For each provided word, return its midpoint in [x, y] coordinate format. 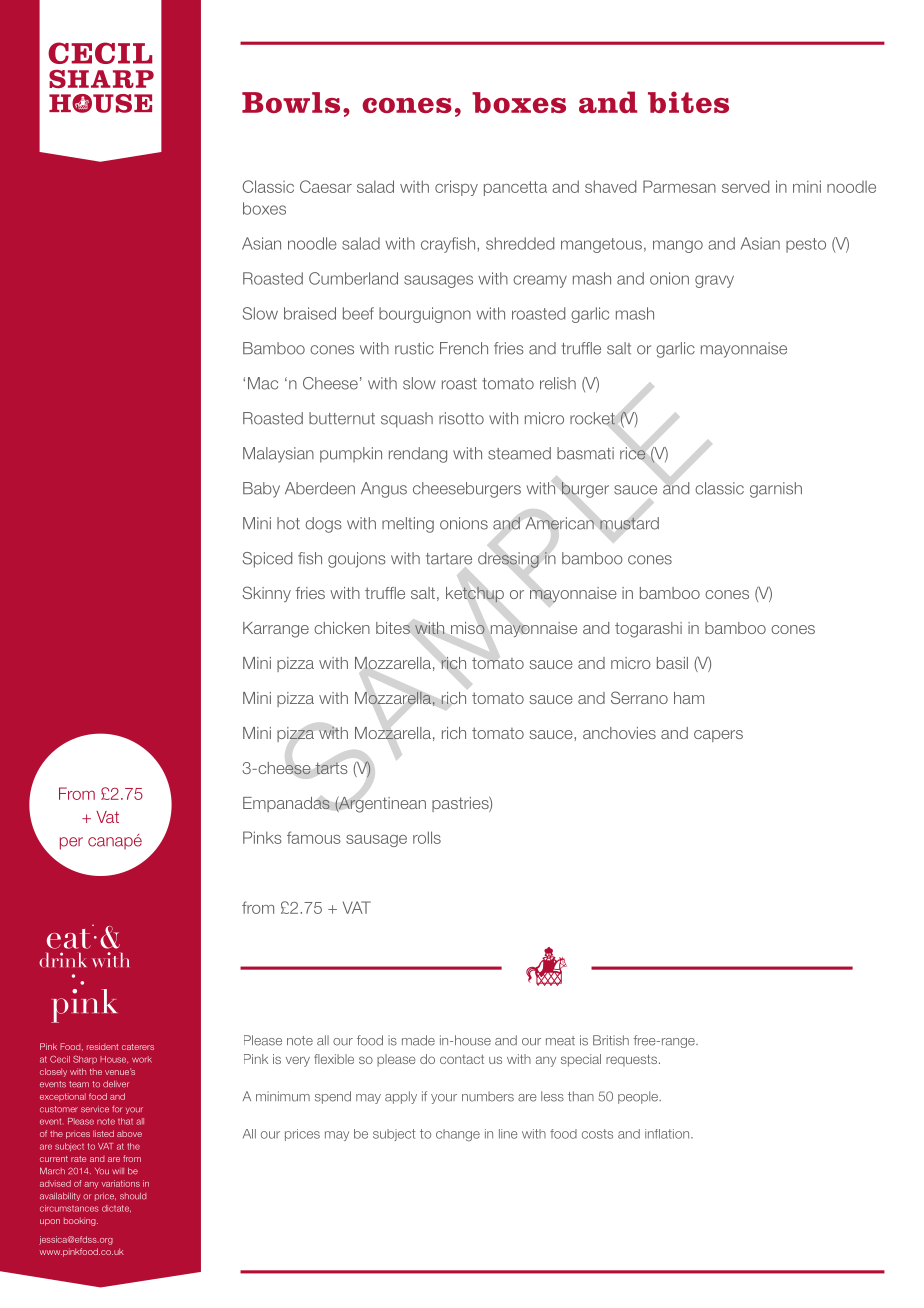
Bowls [291, 102]
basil [672, 663]
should [133, 1196]
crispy [456, 188]
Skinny [266, 594]
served [745, 186]
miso [468, 628]
